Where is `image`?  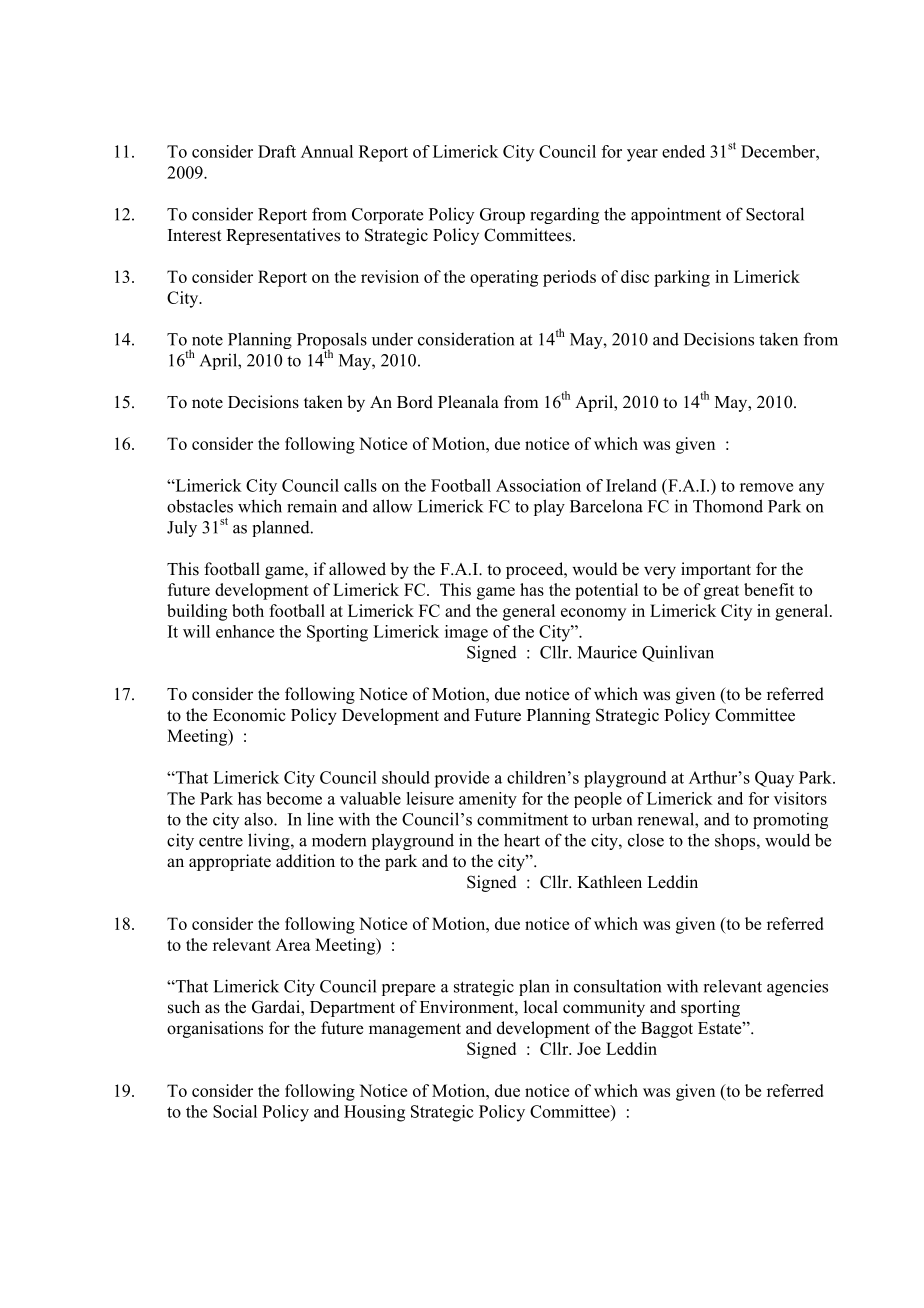 image is located at coordinates (466, 633).
